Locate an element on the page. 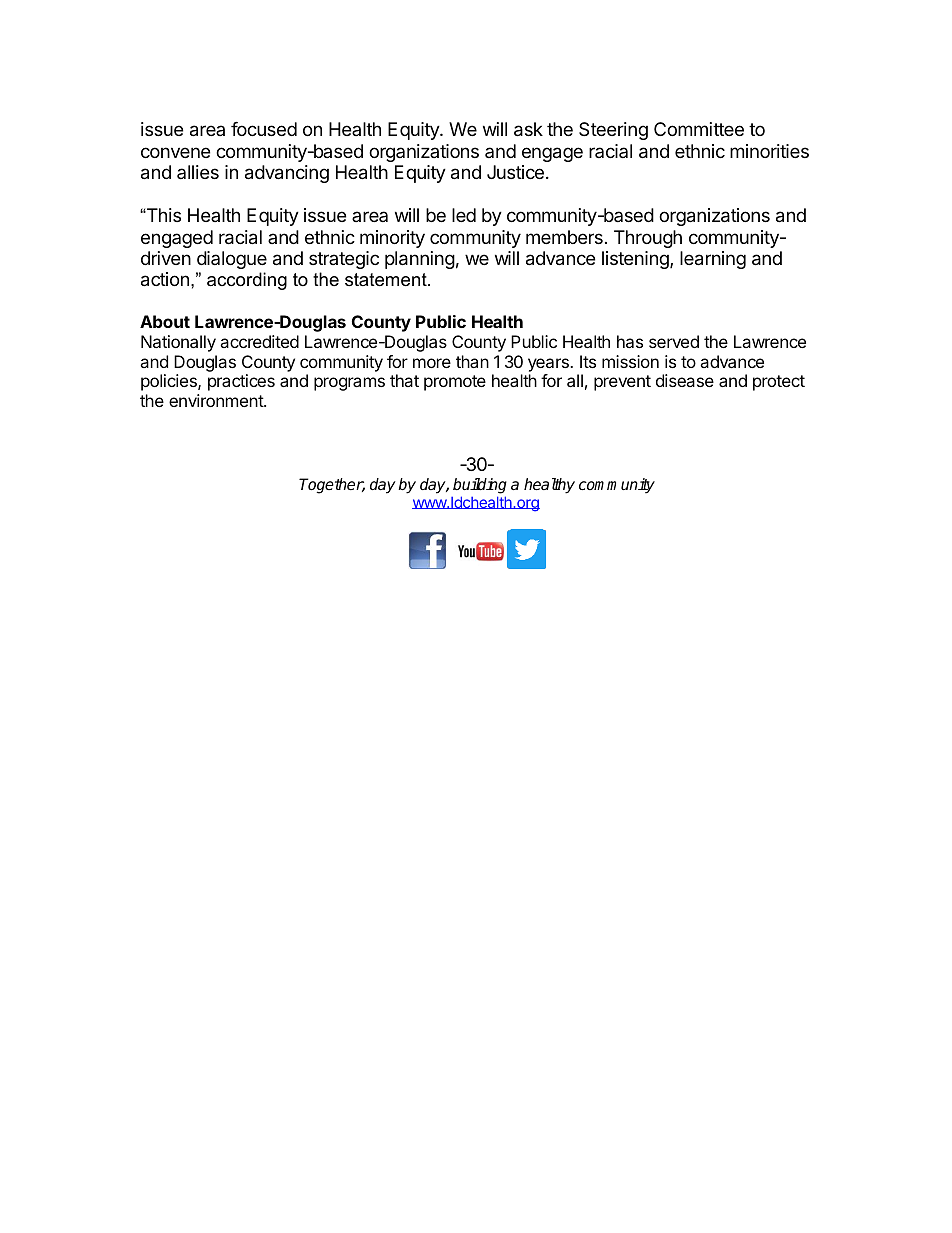 This document has width=952, height=1233. Committee is located at coordinates (699, 129).
